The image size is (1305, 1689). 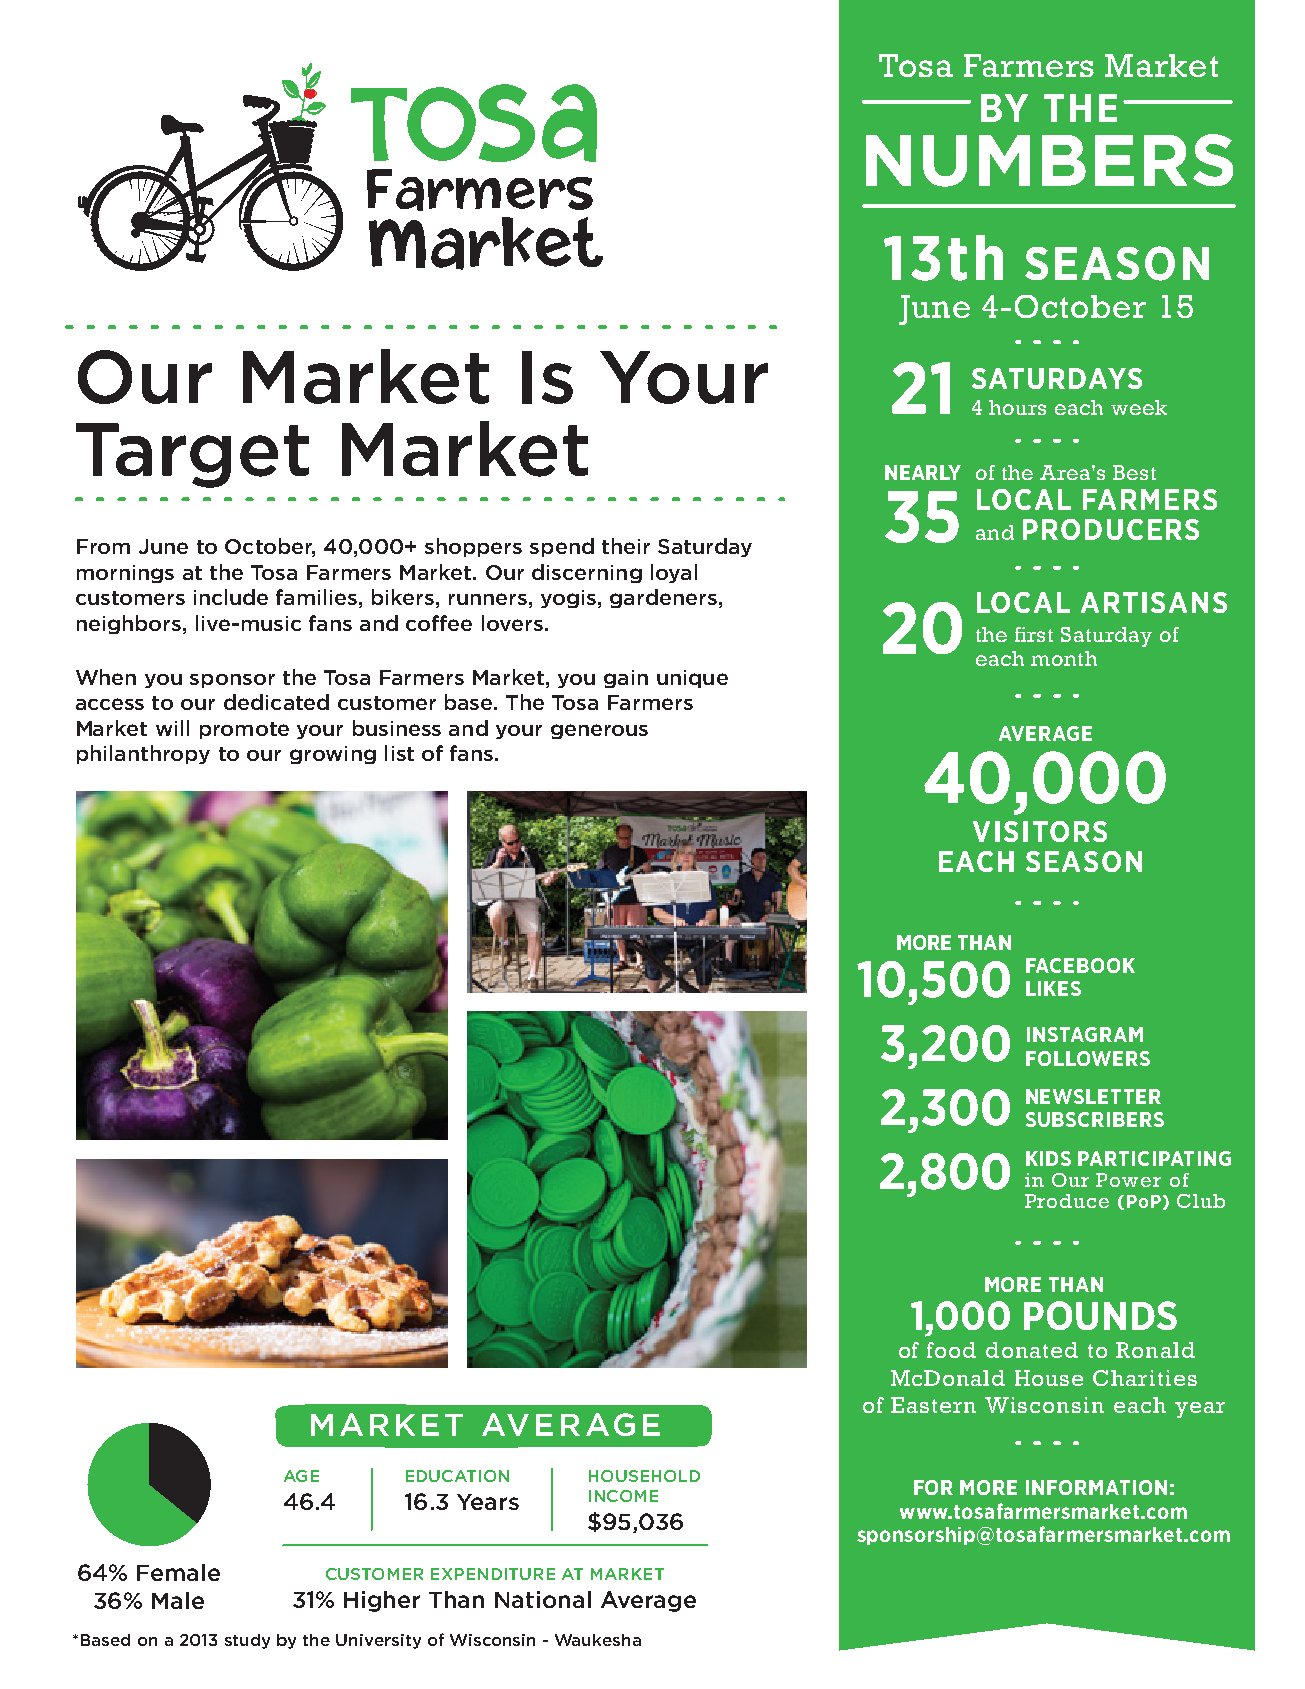 I want to click on Target, so click(x=192, y=455).
